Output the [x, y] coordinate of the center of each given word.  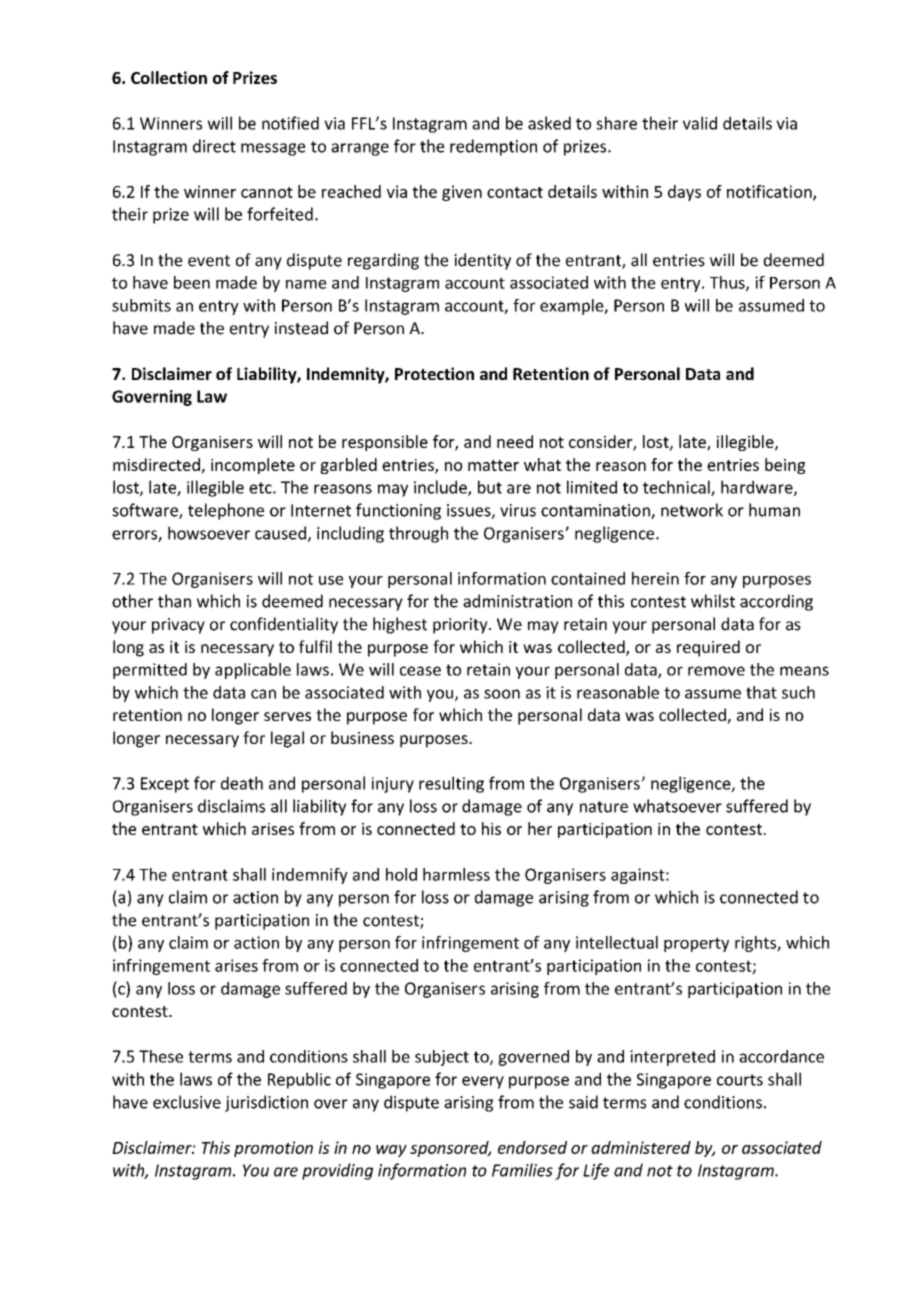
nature [604, 807]
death [242, 783]
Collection [169, 77]
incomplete [253, 466]
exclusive [187, 1102]
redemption [493, 147]
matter [493, 465]
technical [677, 488]
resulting [451, 784]
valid [700, 123]
